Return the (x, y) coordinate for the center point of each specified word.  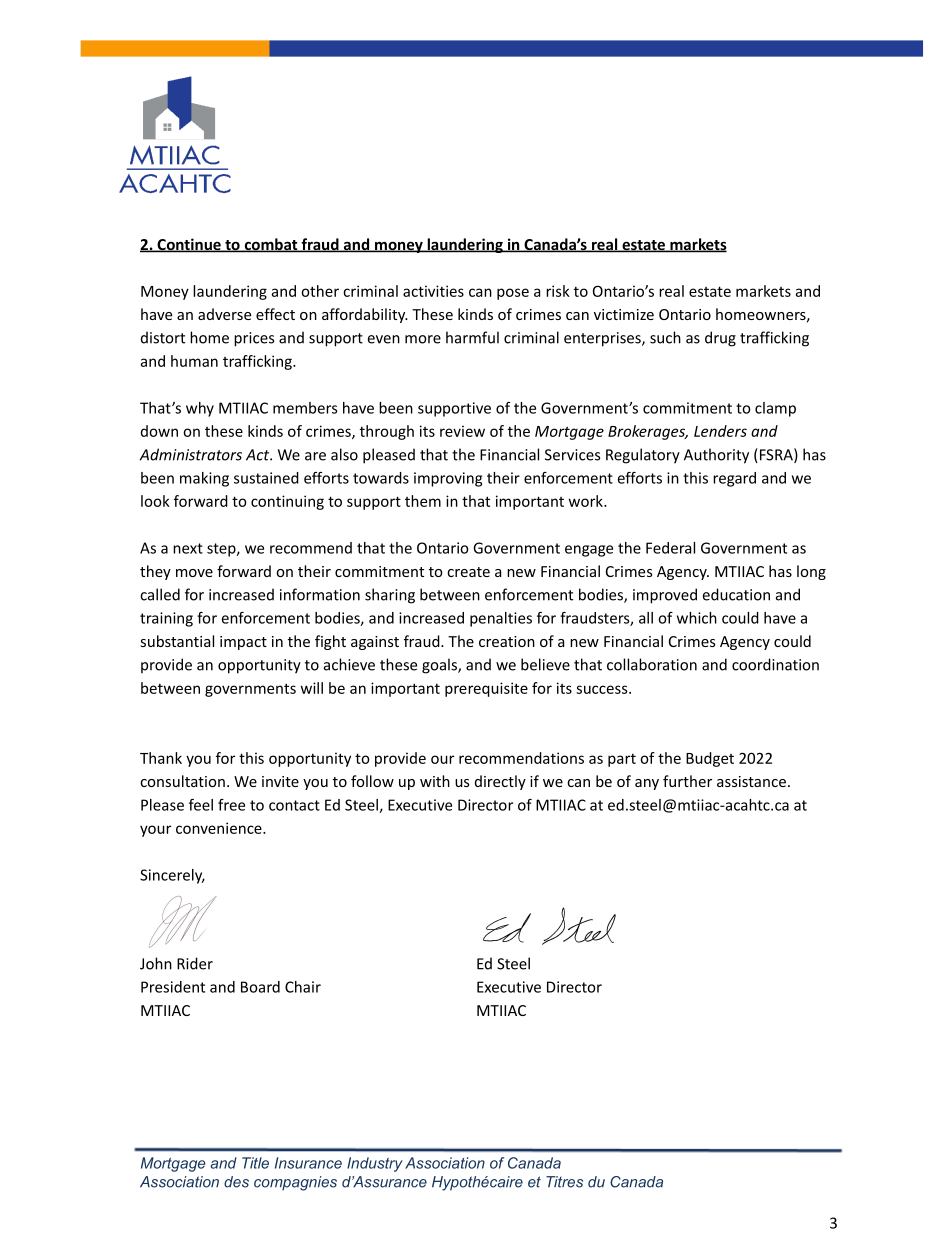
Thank (161, 758)
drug (720, 339)
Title (255, 1163)
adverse (224, 314)
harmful (472, 337)
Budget (710, 759)
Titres (564, 1182)
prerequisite (486, 689)
